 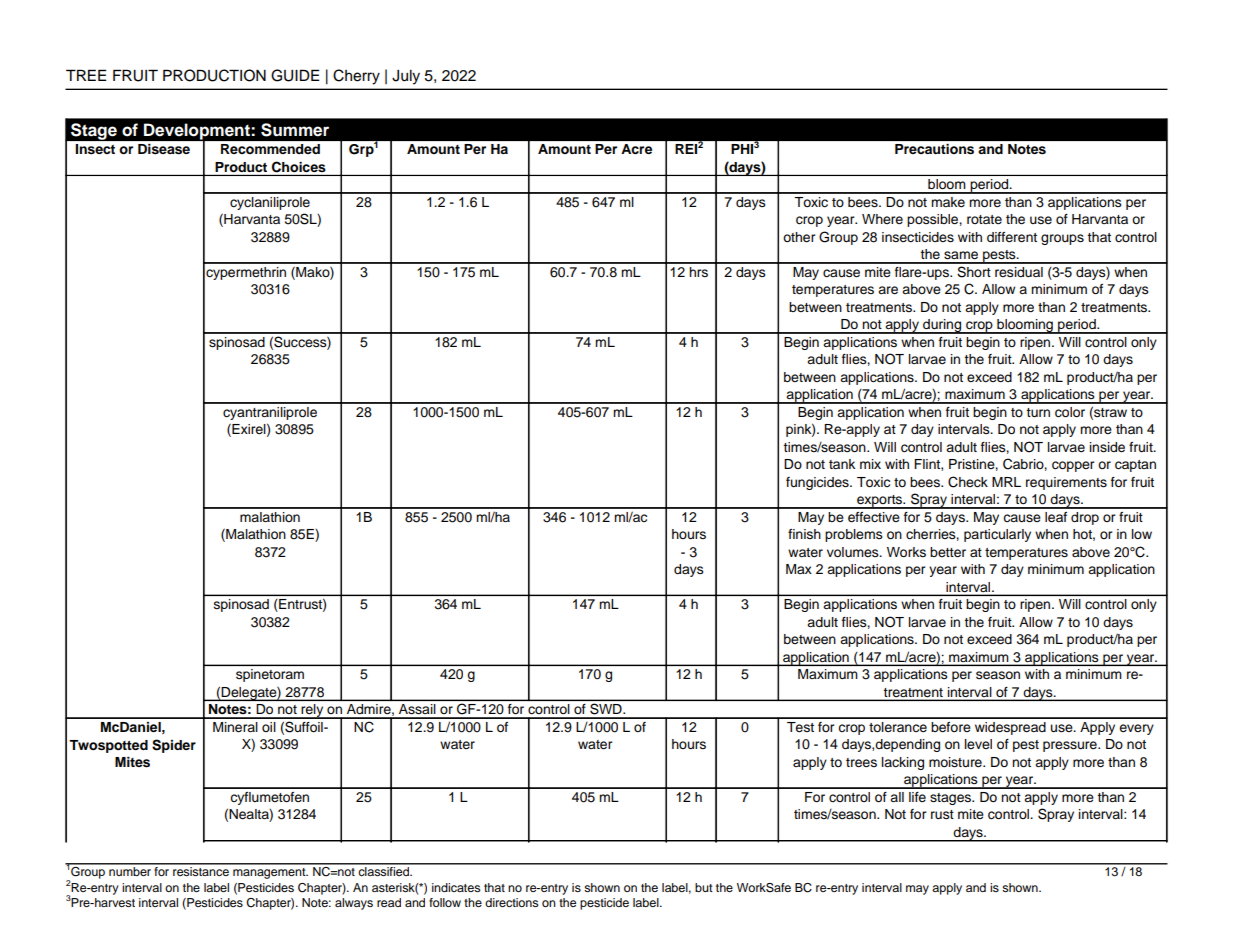 What do you see at coordinates (704, 887) in the screenshot?
I see `but` at bounding box center [704, 887].
